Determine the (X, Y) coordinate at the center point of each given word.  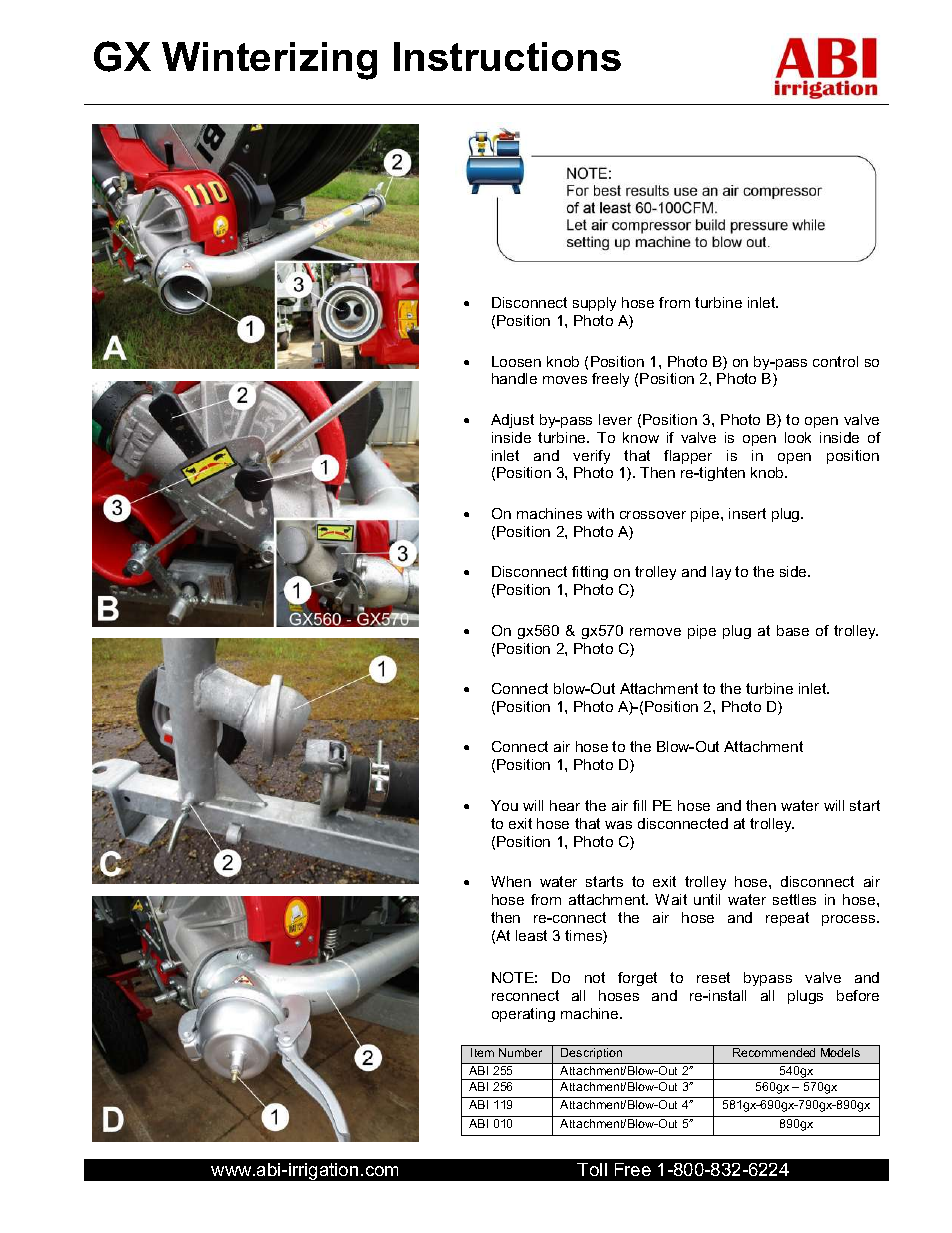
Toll (592, 1169)
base (793, 630)
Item (482, 1052)
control (835, 361)
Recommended (774, 1052)
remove (655, 632)
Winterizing (269, 61)
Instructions (507, 56)
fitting (590, 573)
